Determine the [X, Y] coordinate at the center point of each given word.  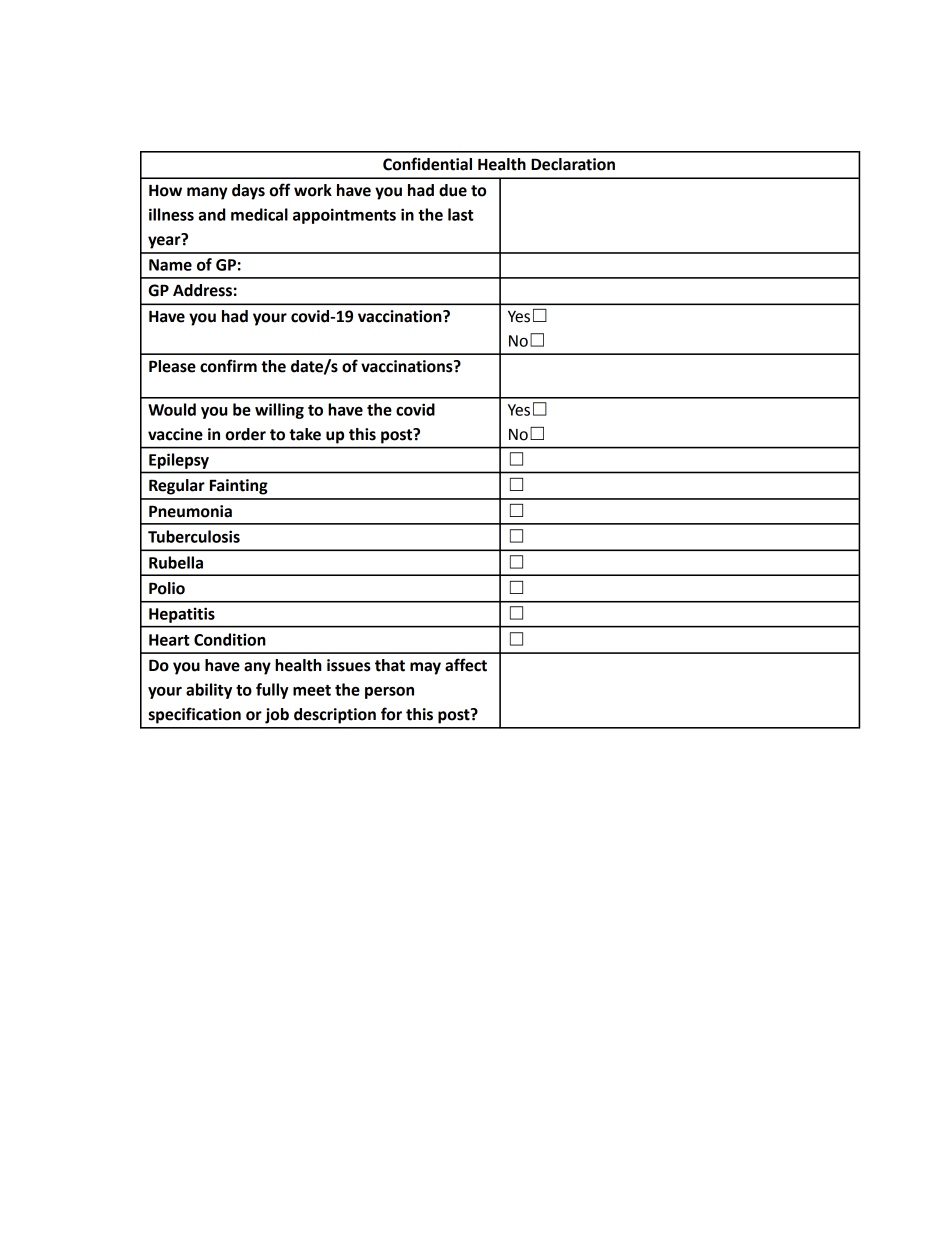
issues [349, 665]
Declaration [573, 164]
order [245, 434]
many [207, 193]
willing [279, 411]
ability [209, 691]
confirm [228, 366]
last [461, 214]
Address [202, 290]
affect [466, 665]
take [305, 434]
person [389, 693]
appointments [344, 216]
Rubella [176, 562]
